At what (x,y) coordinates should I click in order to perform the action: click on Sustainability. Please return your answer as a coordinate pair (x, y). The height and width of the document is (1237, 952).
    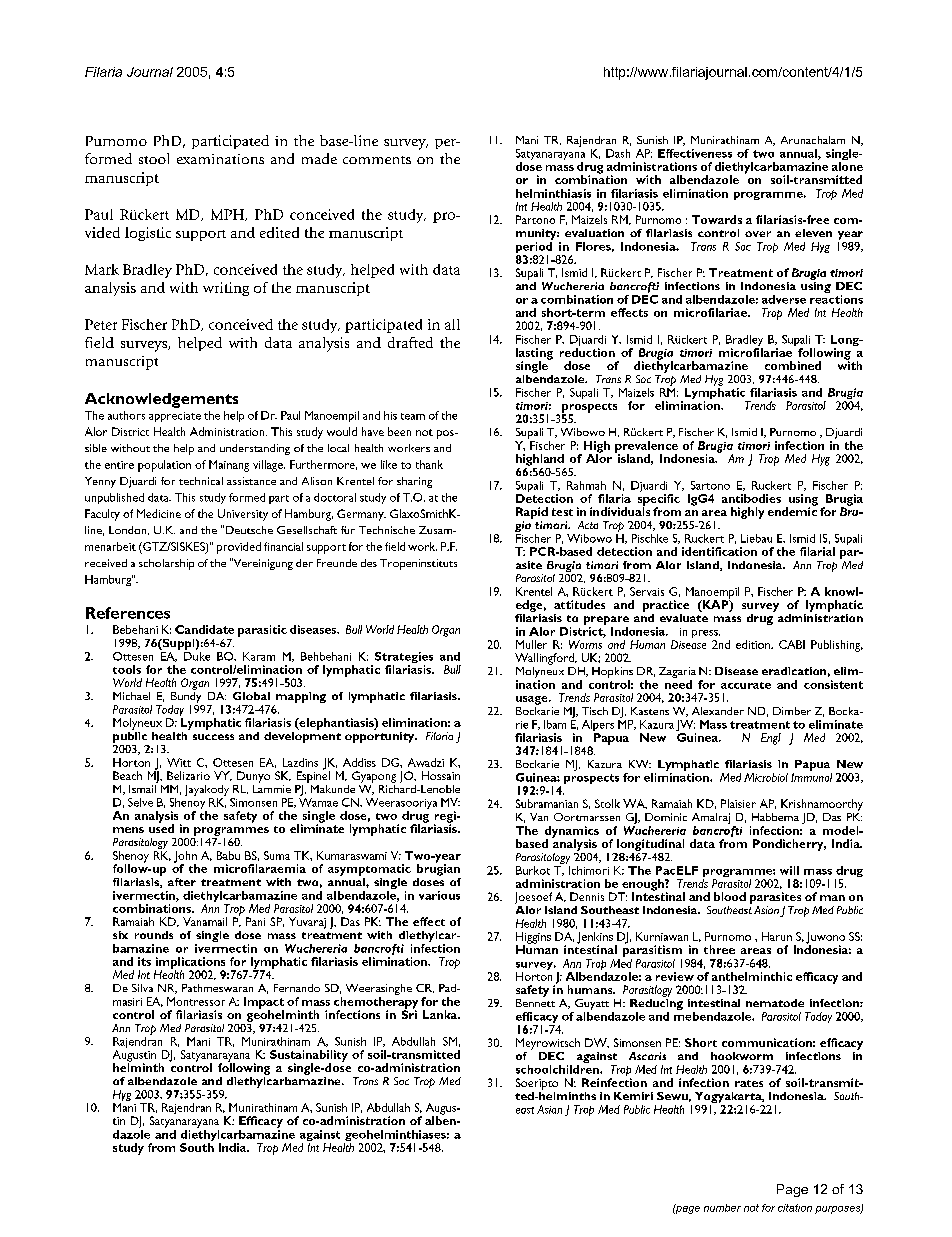
    Looking at the image, I should click on (309, 1057).
